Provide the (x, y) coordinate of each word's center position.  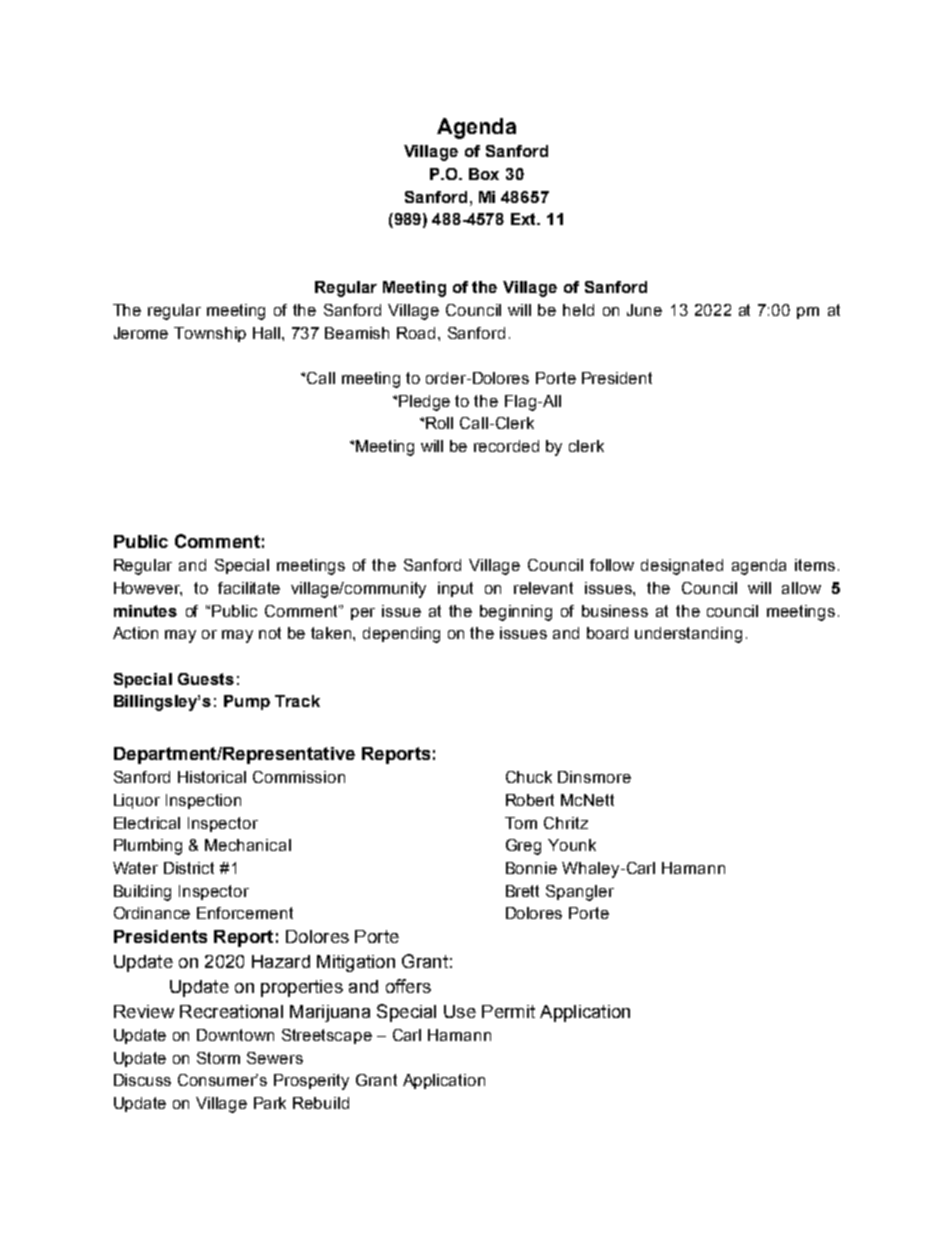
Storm (218, 1058)
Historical (212, 777)
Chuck (529, 777)
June (644, 310)
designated (682, 567)
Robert (530, 800)
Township (210, 334)
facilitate (249, 588)
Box (484, 174)
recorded (506, 446)
